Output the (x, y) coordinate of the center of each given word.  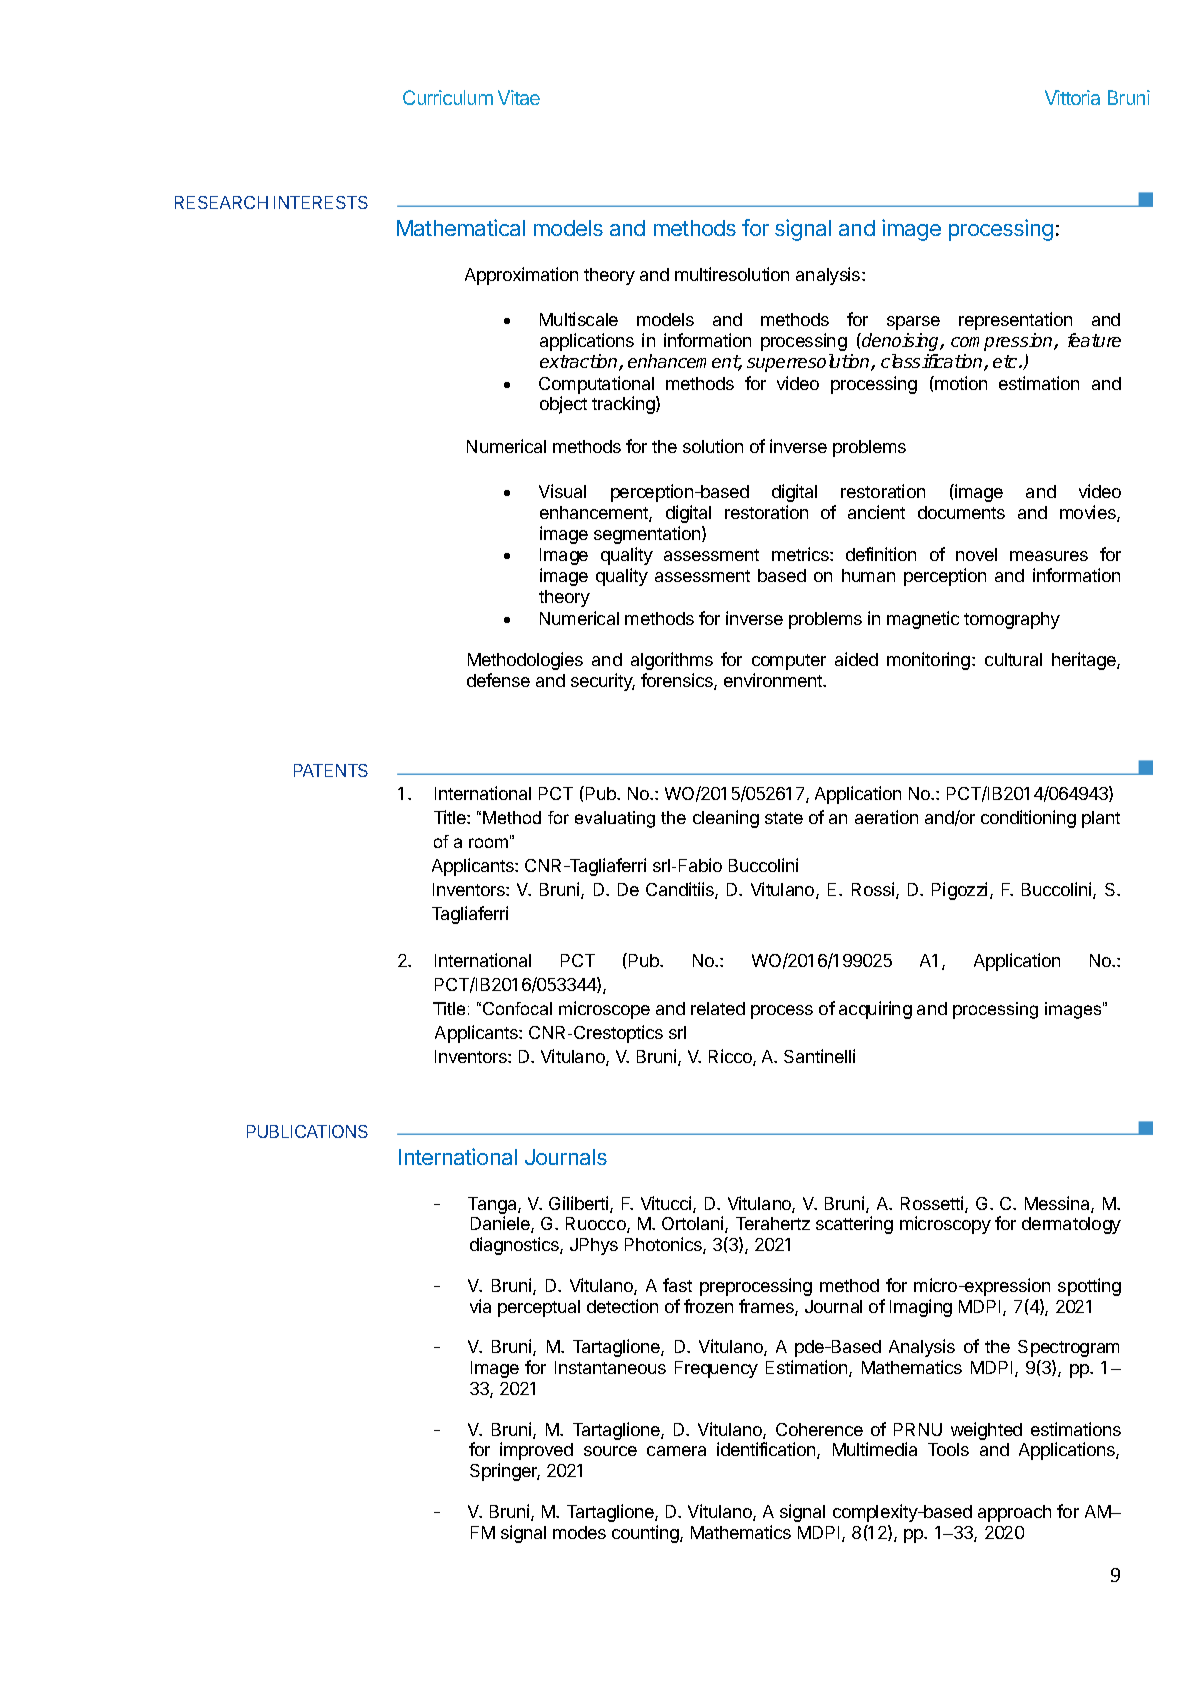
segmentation (648, 535)
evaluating (615, 819)
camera (676, 1451)
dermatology (1071, 1225)
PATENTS (331, 770)
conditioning (1028, 819)
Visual (562, 491)
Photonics (664, 1245)
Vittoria (1072, 97)
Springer (505, 1472)
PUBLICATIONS (307, 1131)
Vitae (519, 97)
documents (961, 512)
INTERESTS (321, 202)
